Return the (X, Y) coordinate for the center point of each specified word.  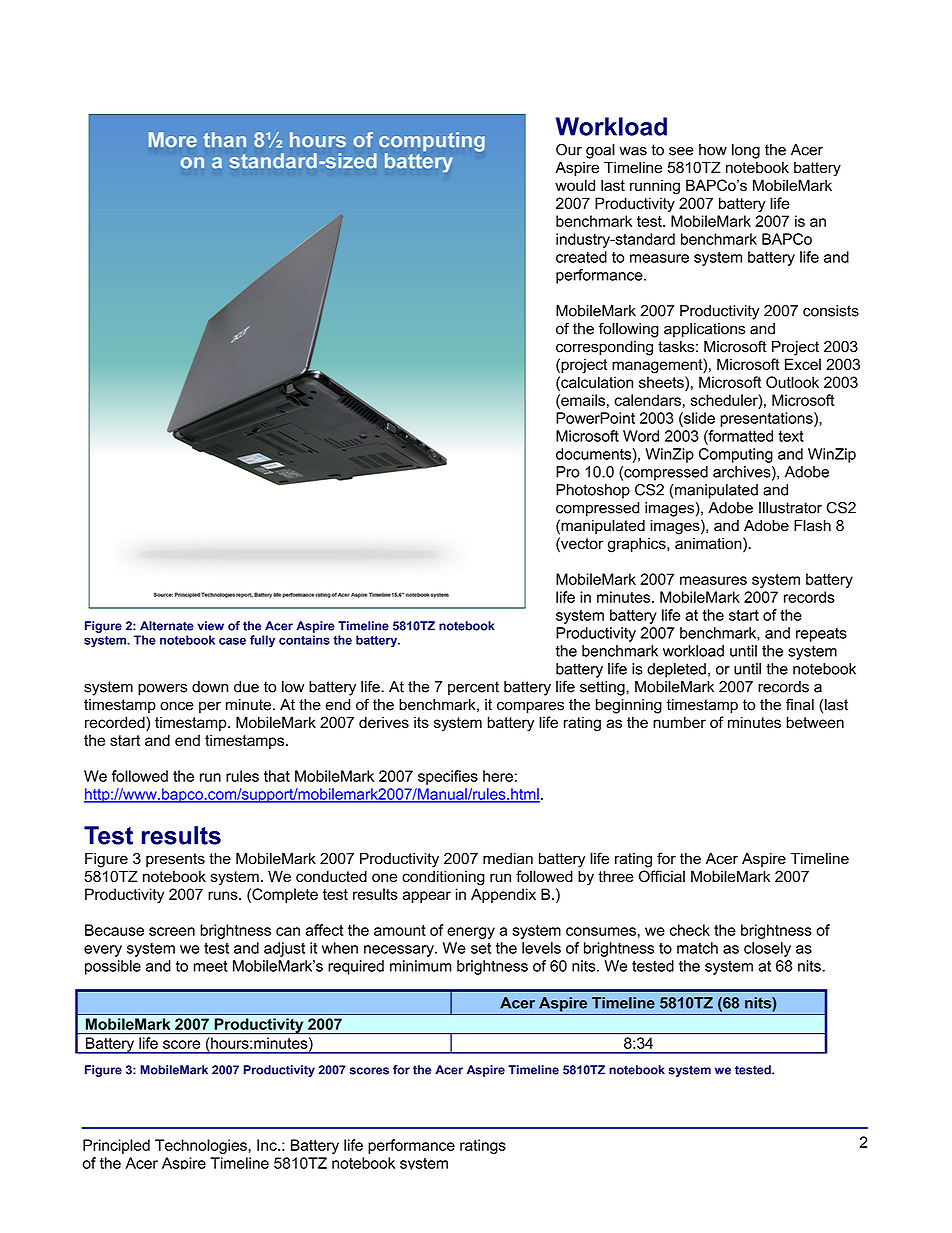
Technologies (201, 1146)
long (746, 151)
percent (473, 688)
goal (600, 151)
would (575, 185)
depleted (676, 670)
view (210, 626)
